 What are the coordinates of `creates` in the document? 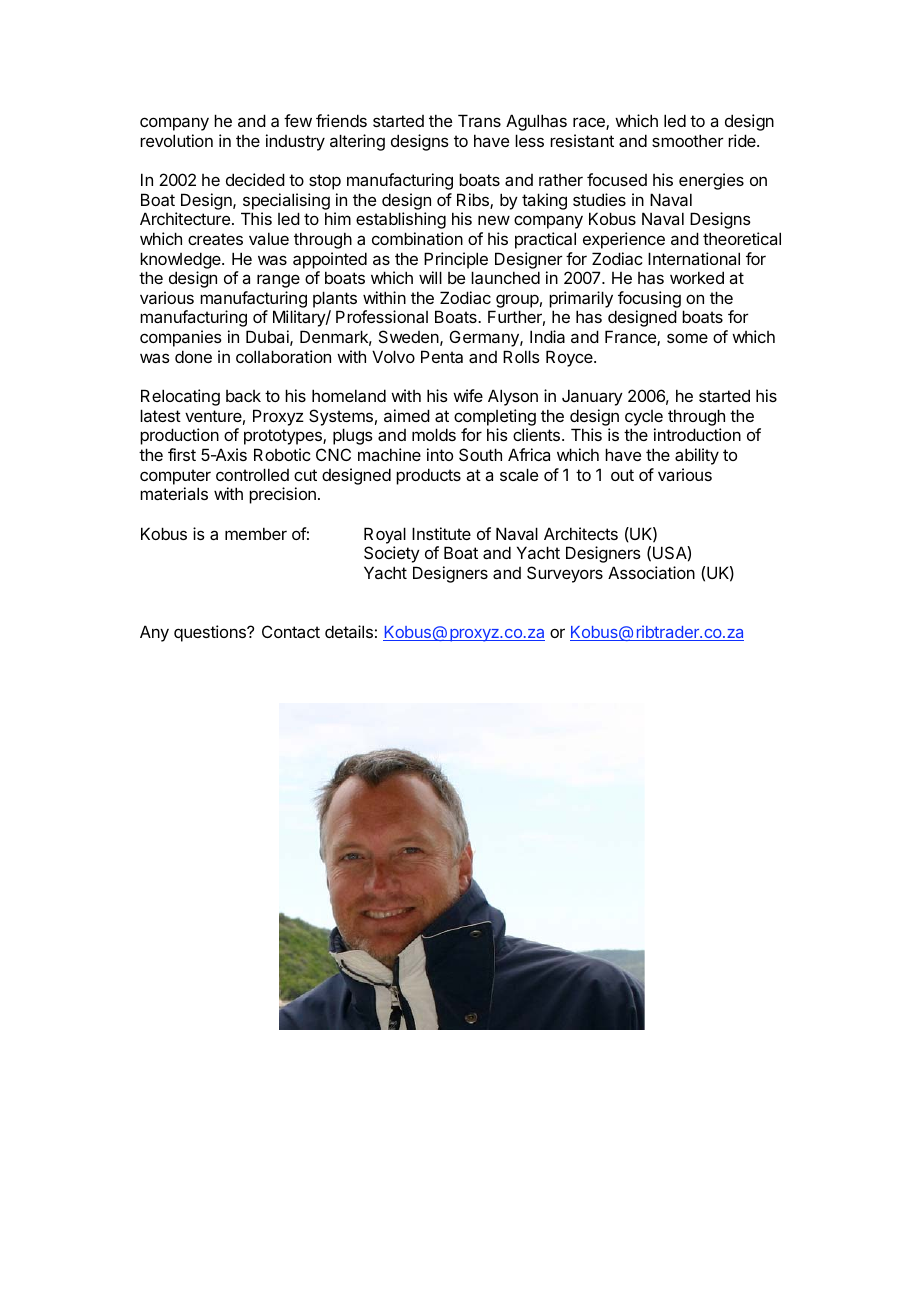 It's located at (215, 239).
